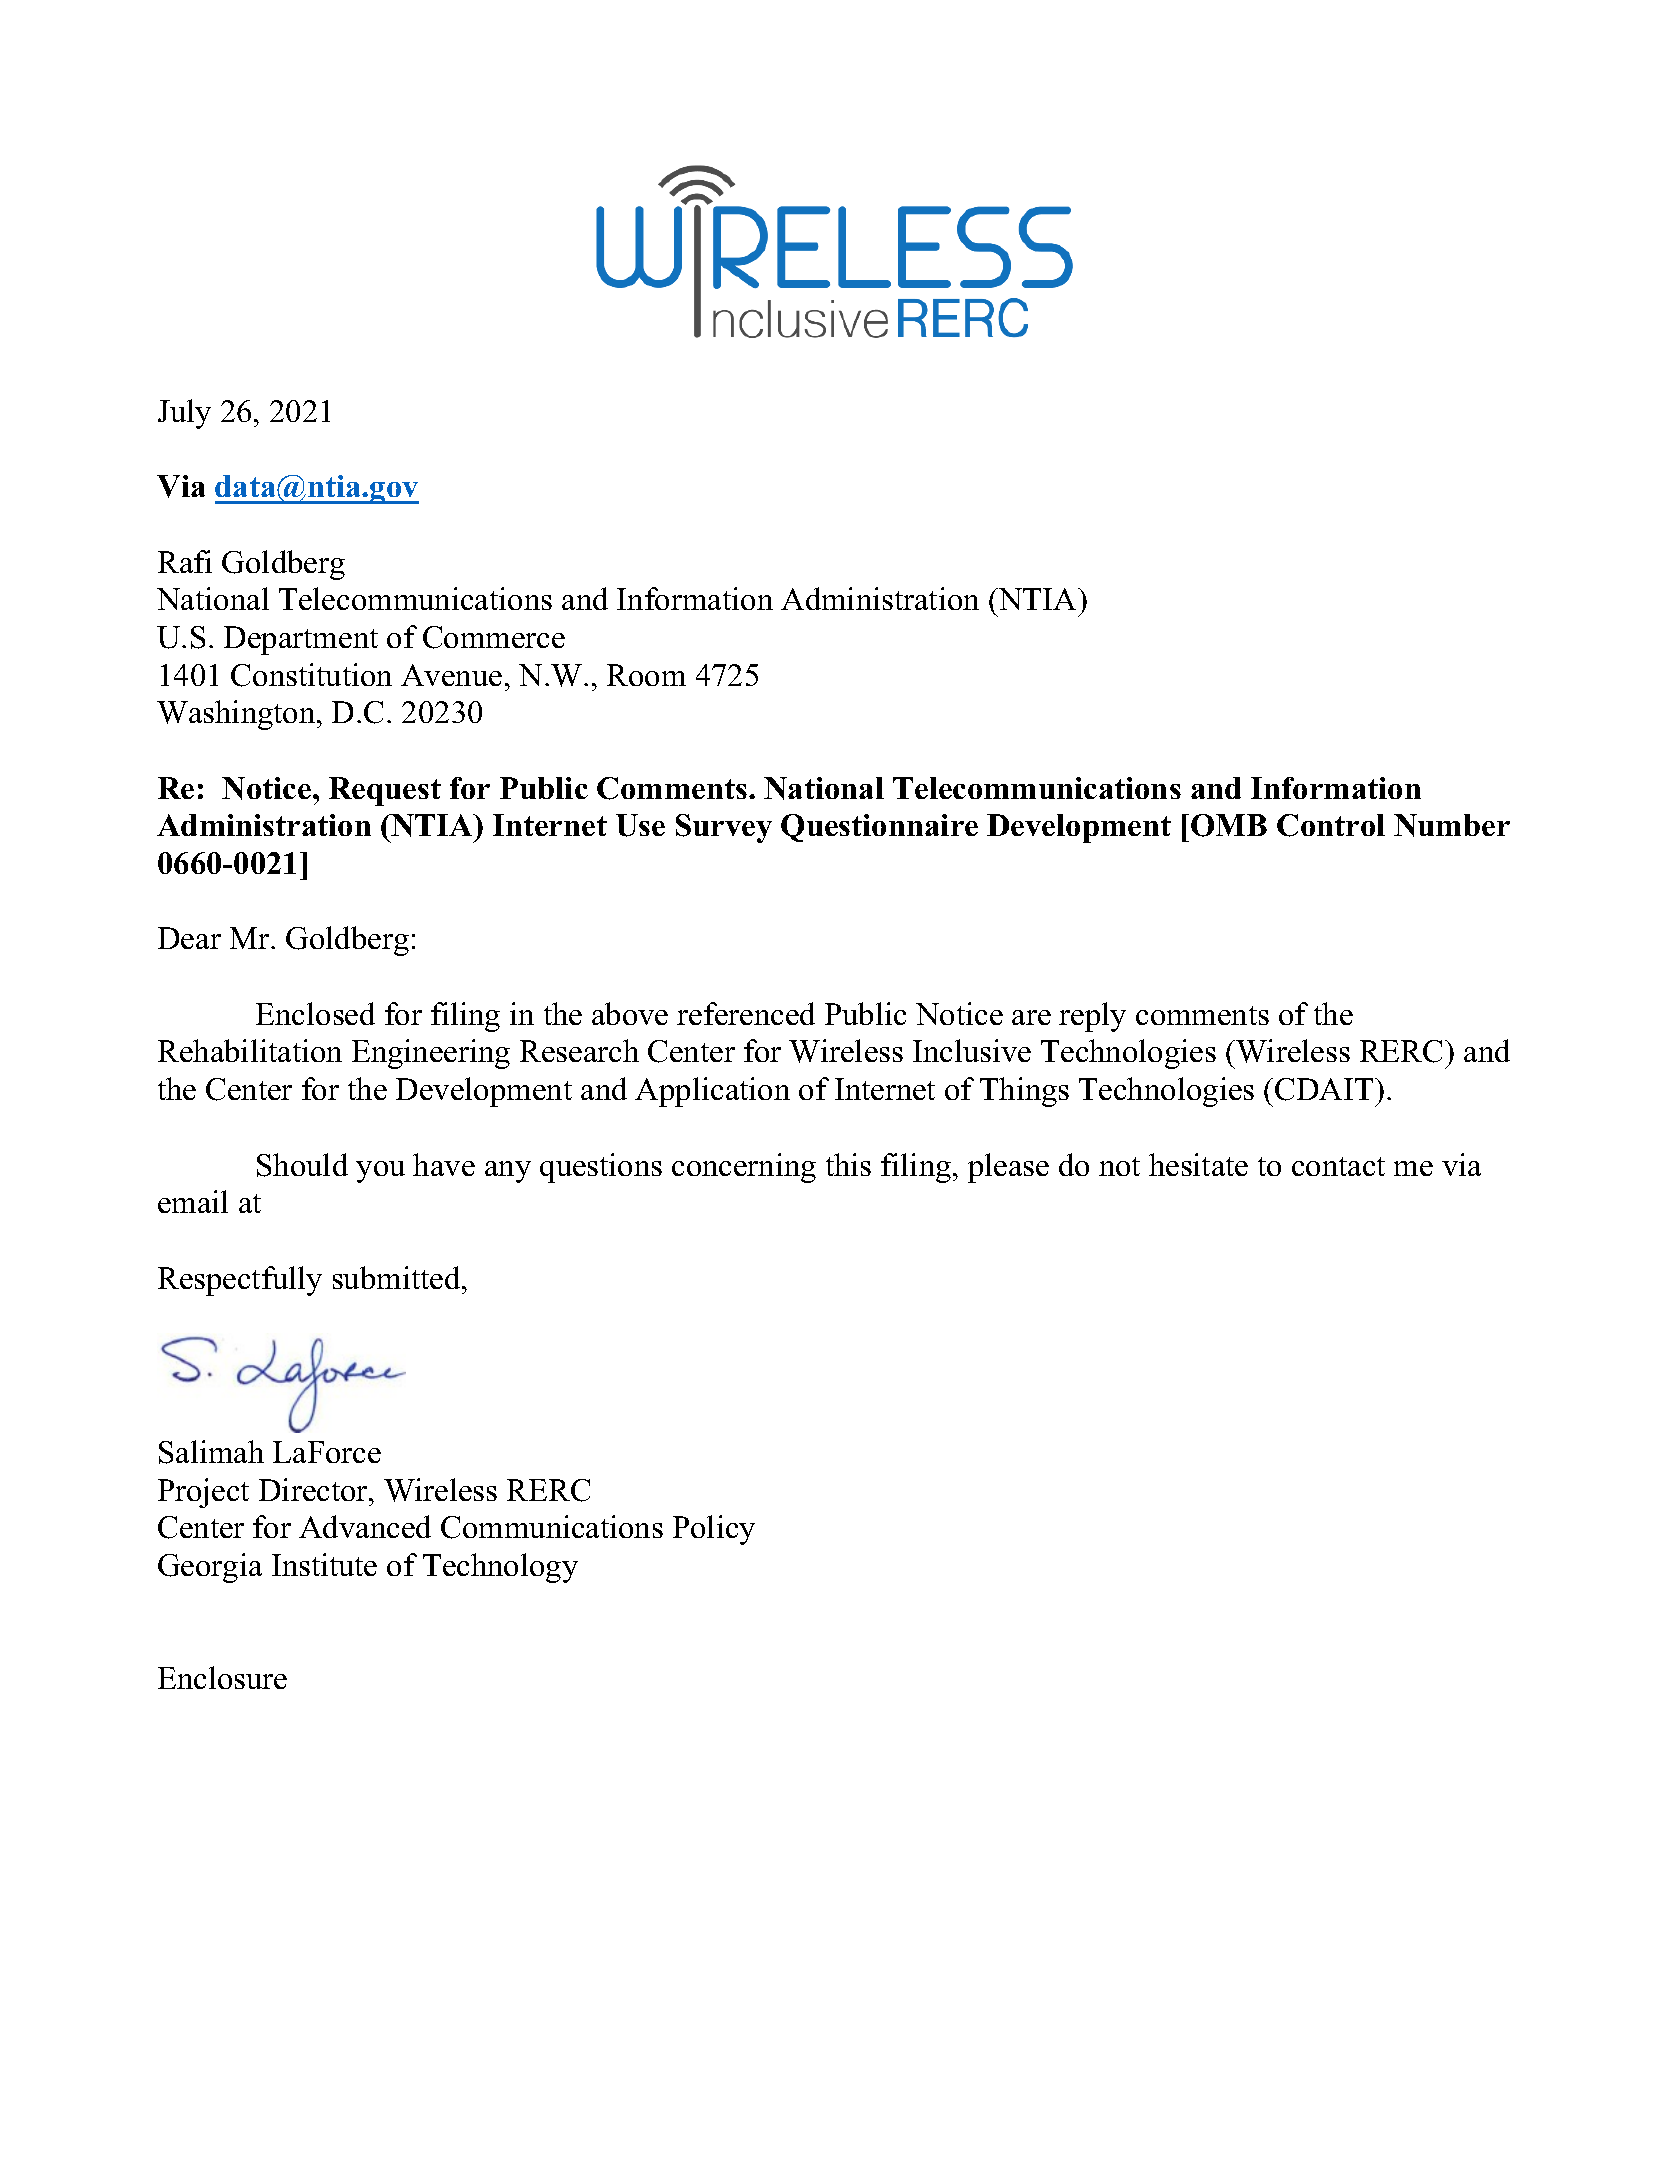  What do you see at coordinates (1229, 825) in the page?
I see `OMB` at bounding box center [1229, 825].
